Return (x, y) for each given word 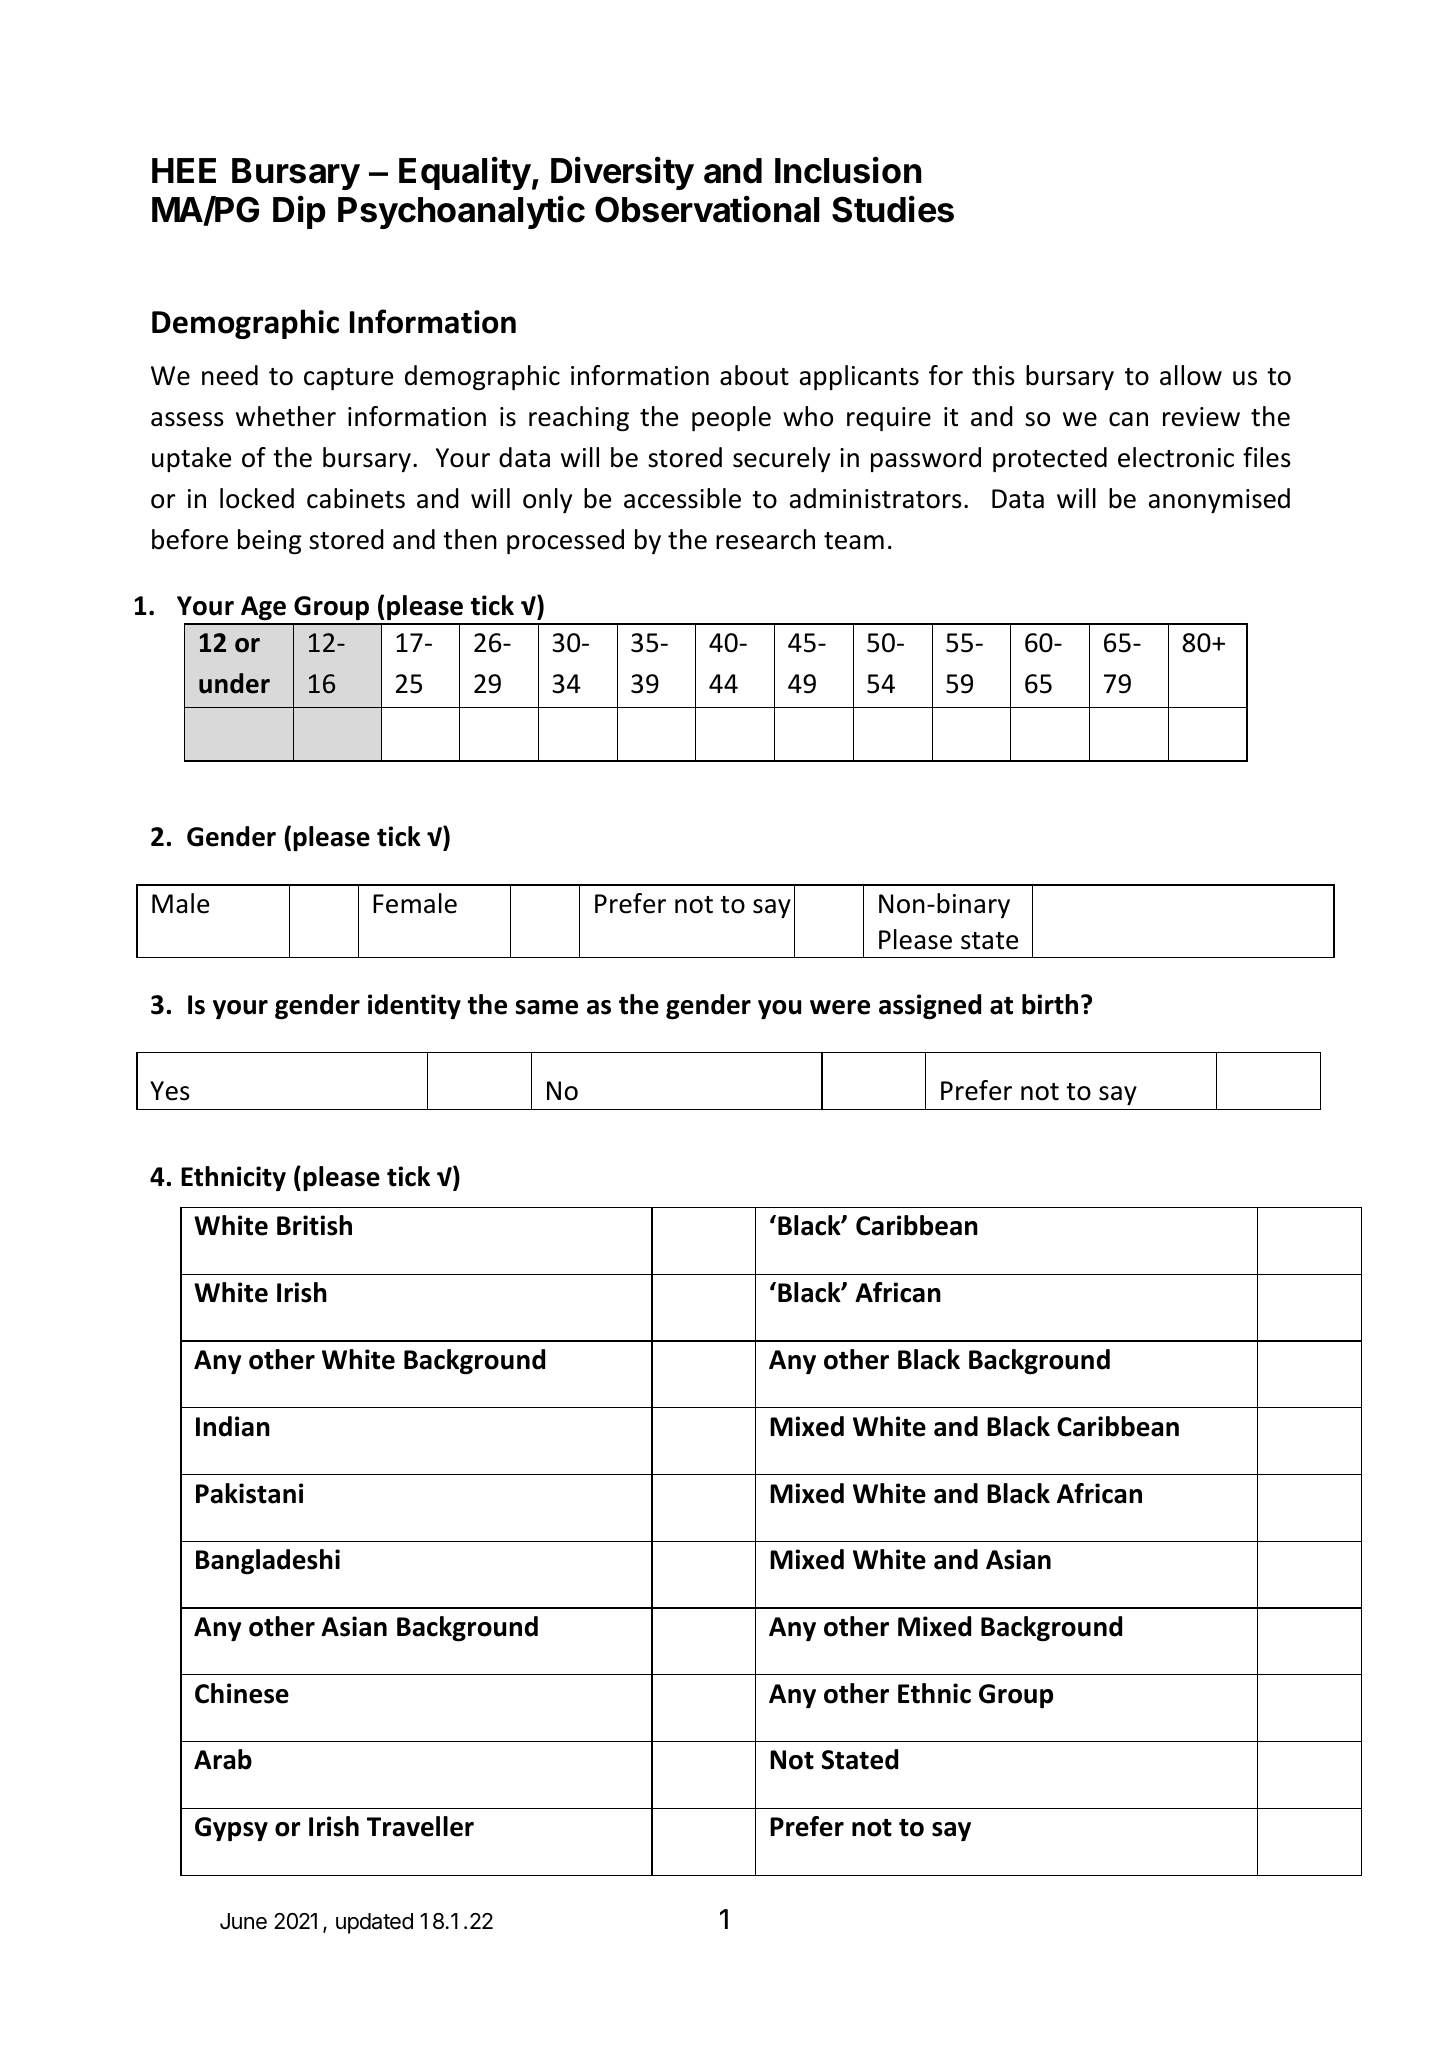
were (840, 1007)
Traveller (420, 1826)
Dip (299, 212)
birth (1050, 1004)
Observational (707, 209)
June (243, 1921)
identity (414, 1006)
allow (1191, 375)
